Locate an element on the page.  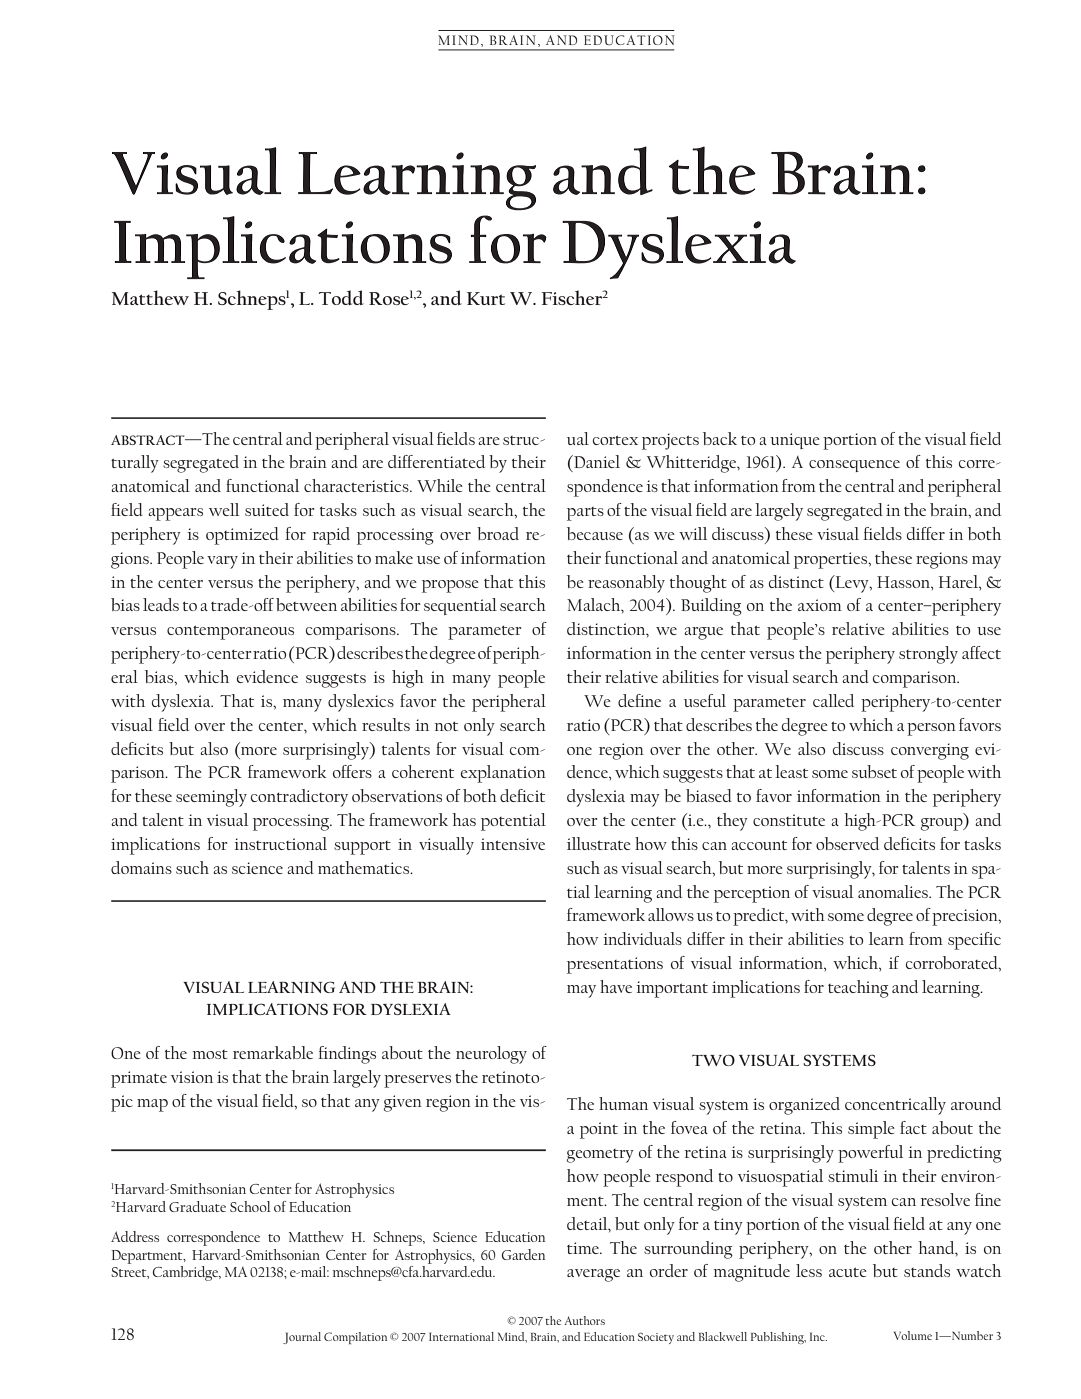
Authors is located at coordinates (584, 1320).
